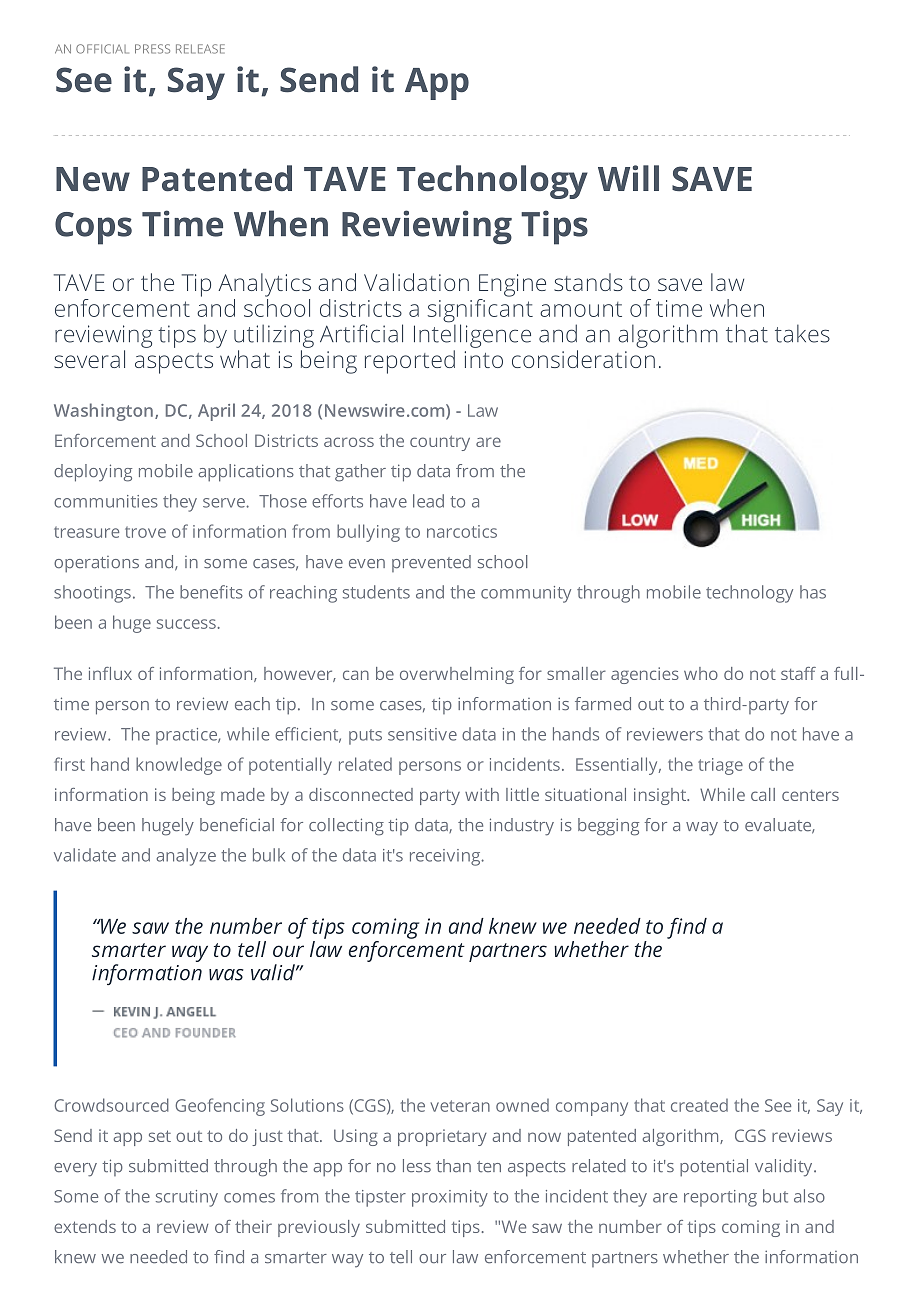 The image size is (924, 1307). What do you see at coordinates (446, 857) in the screenshot?
I see `receiving` at bounding box center [446, 857].
